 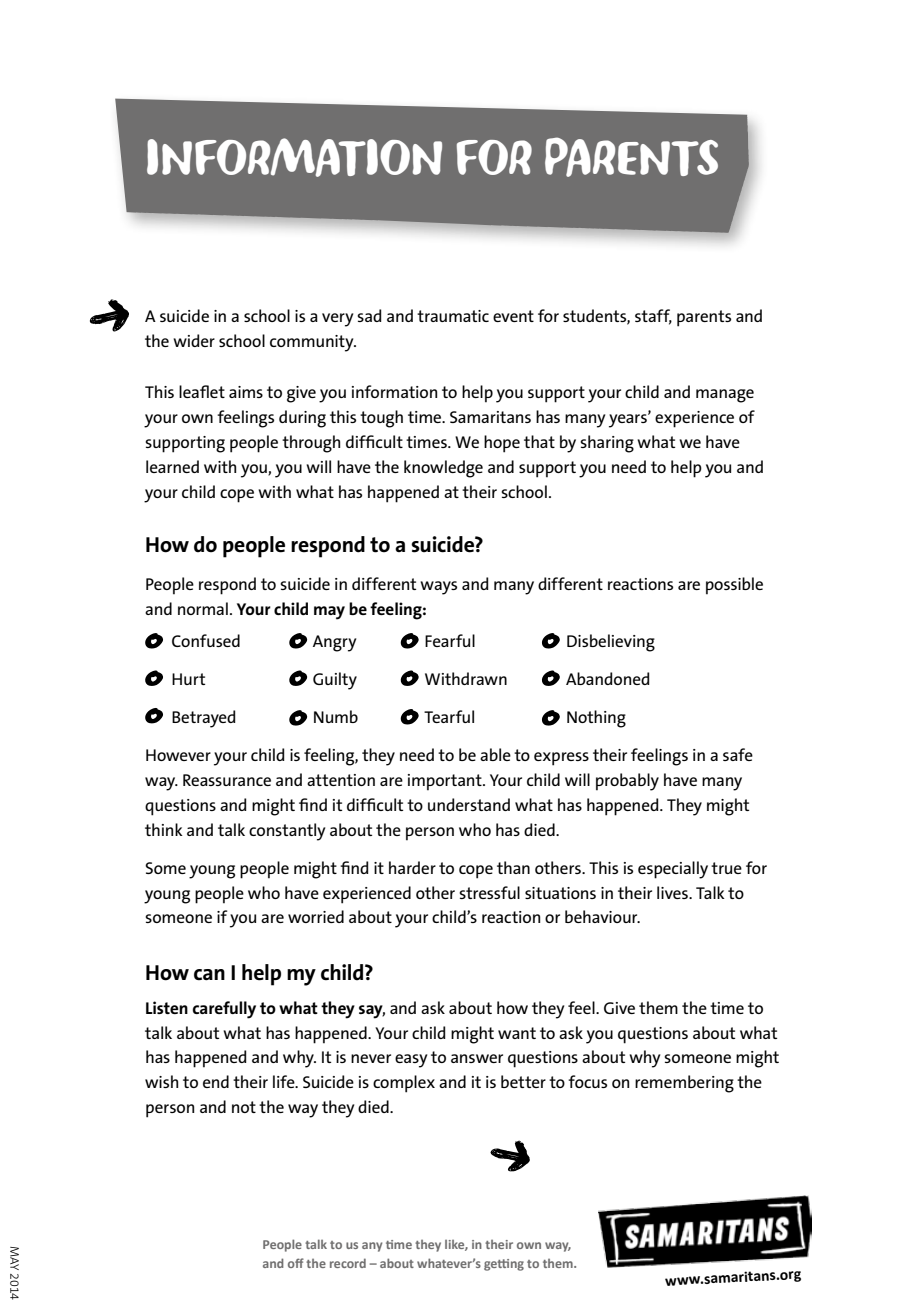 I want to click on off, so click(x=296, y=1263).
